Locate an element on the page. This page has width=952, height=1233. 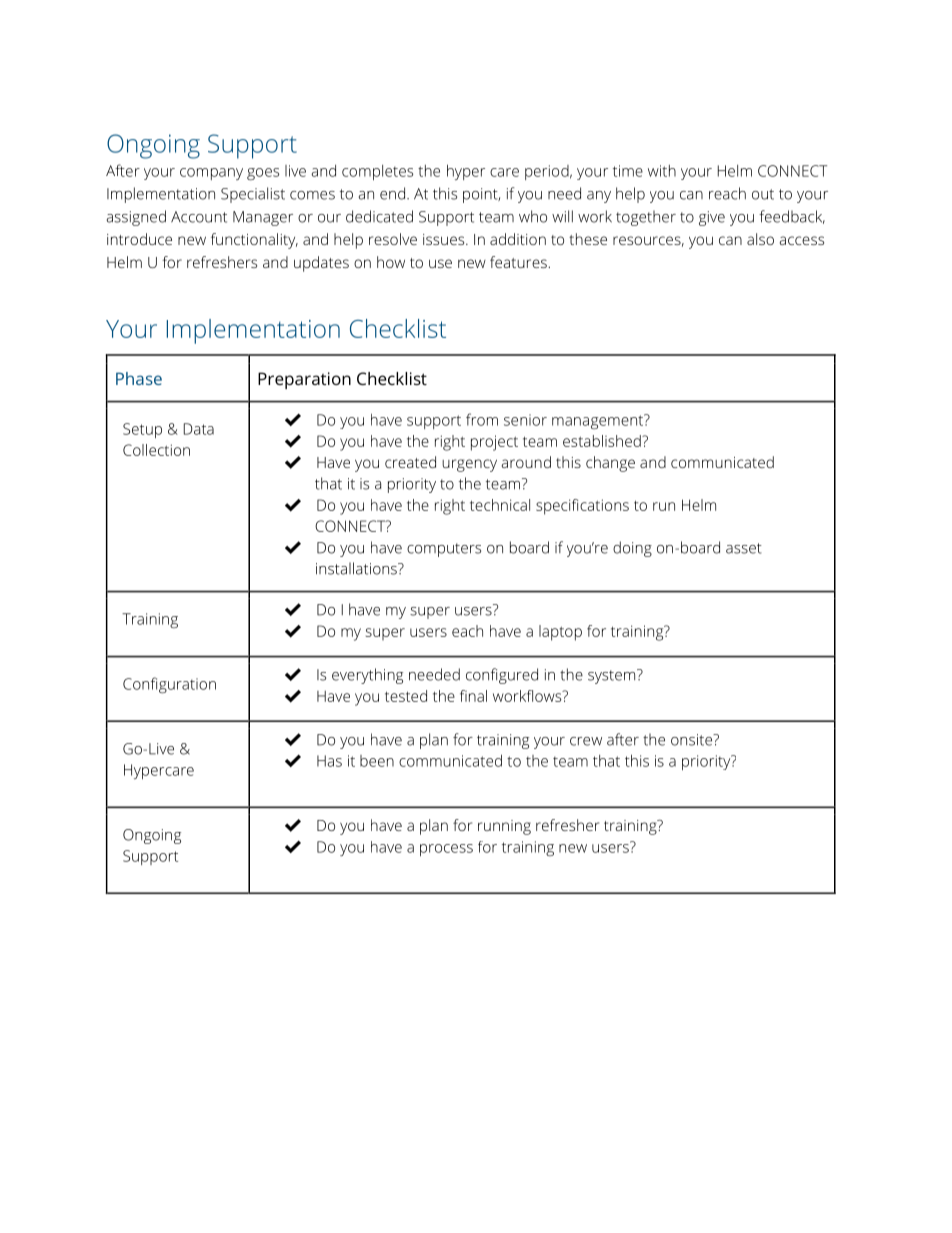
established is located at coordinates (603, 441).
